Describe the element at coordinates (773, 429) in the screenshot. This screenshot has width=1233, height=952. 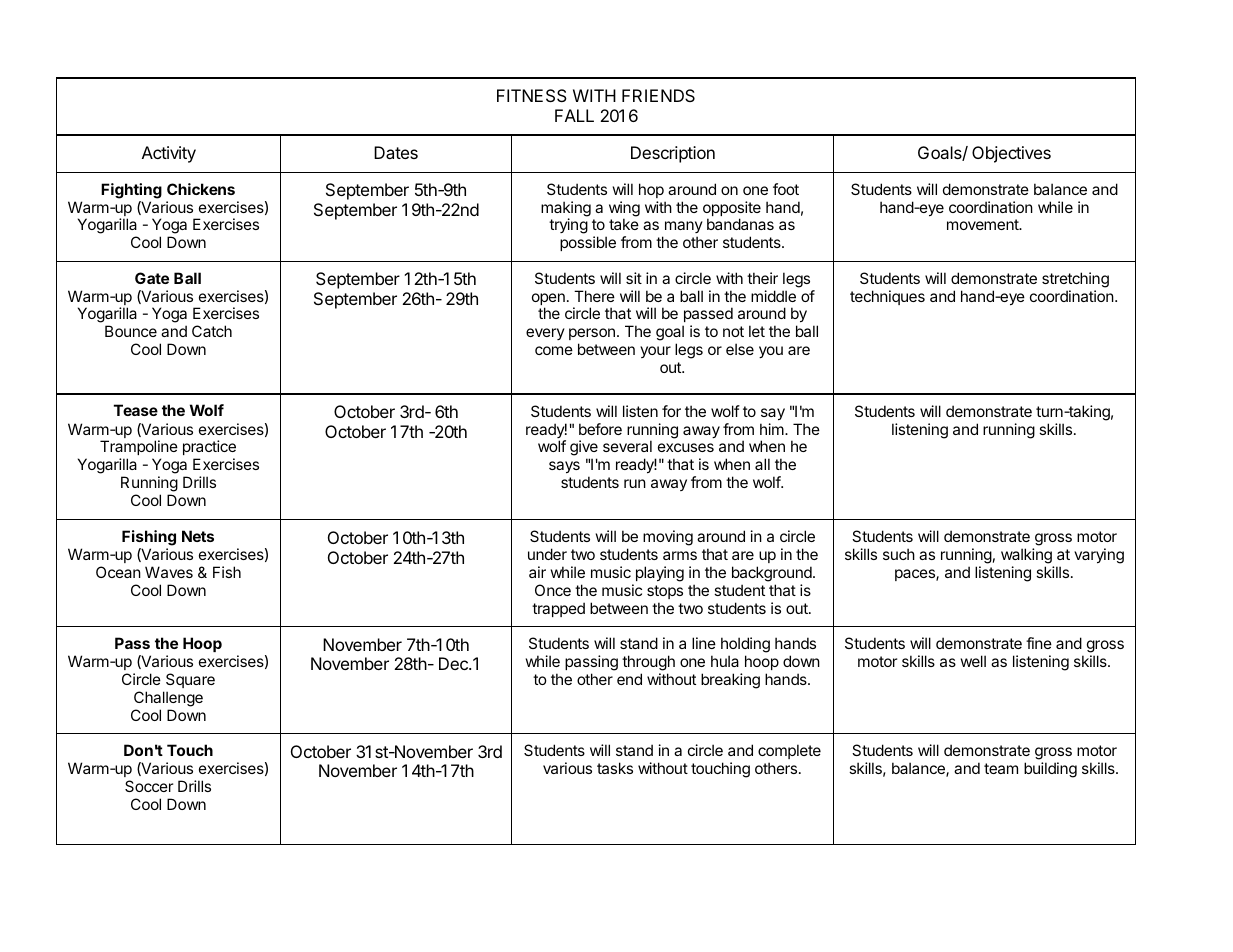
I see `him` at that location.
